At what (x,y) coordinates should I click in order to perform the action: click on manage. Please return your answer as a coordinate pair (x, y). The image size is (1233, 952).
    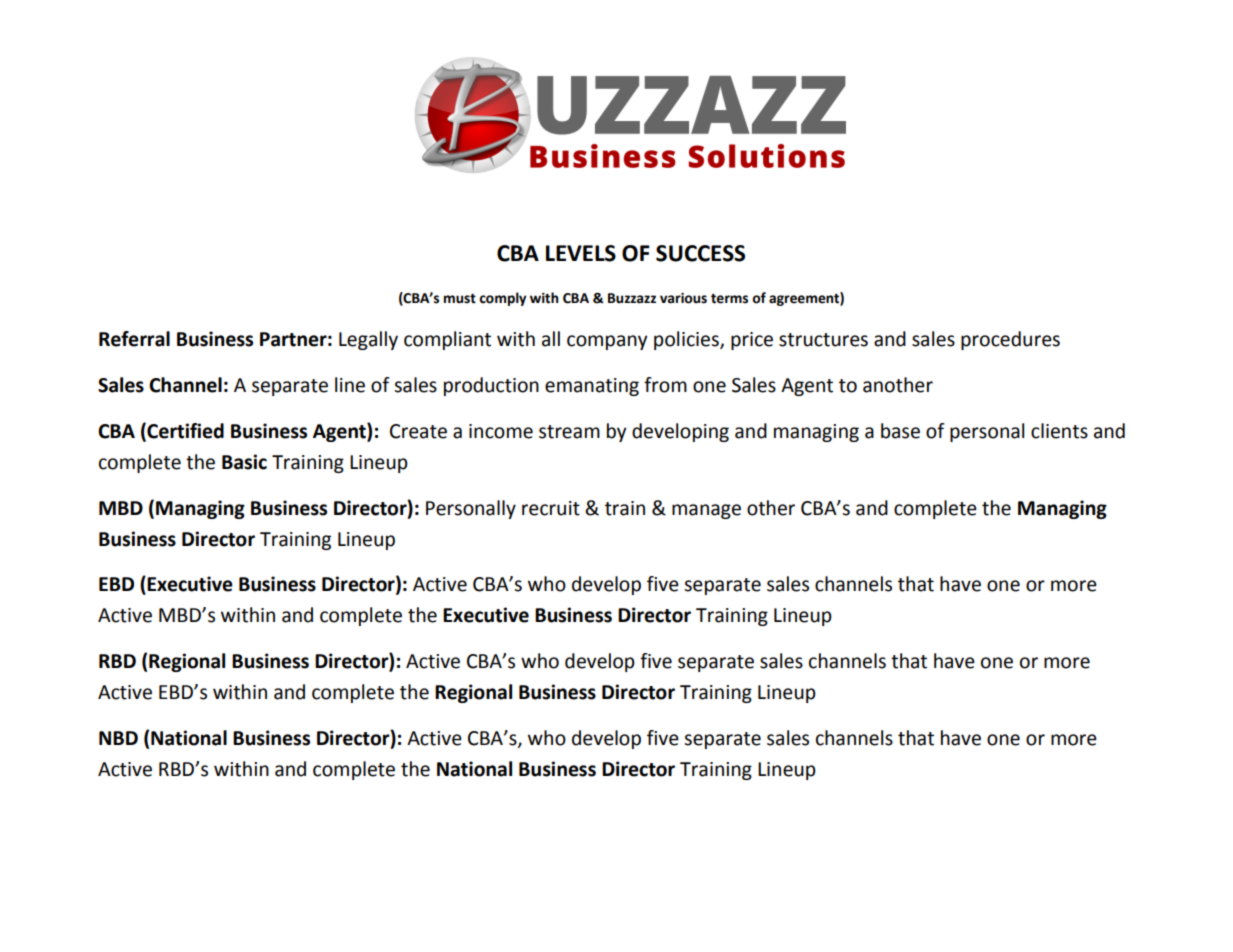
    Looking at the image, I should click on (706, 511).
